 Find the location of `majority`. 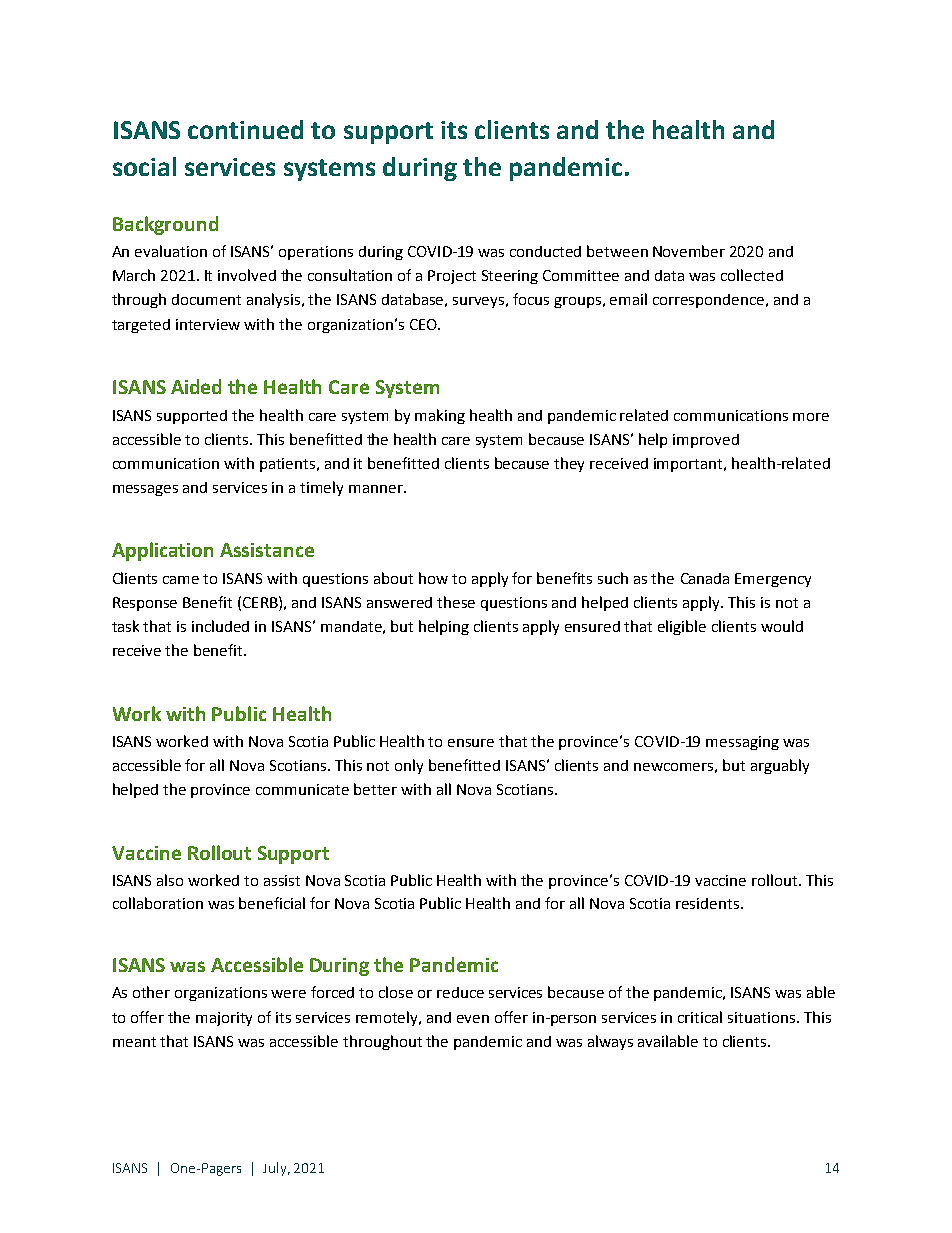

majority is located at coordinates (224, 1019).
